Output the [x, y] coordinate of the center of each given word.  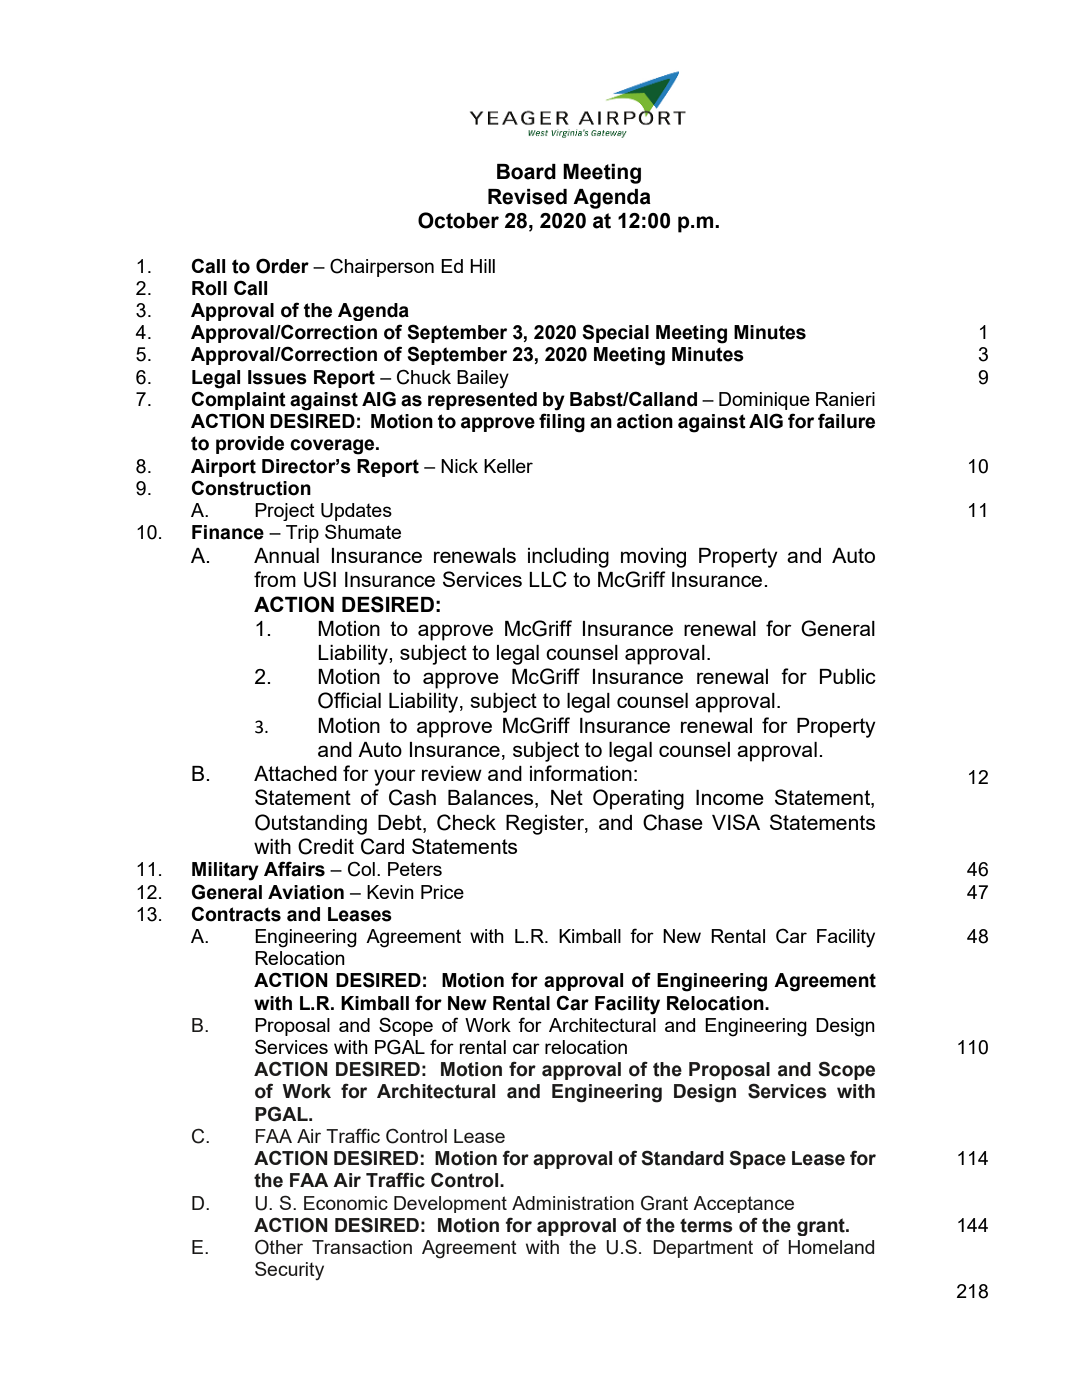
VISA [736, 822]
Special [615, 333]
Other [279, 1247]
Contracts [236, 914]
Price [442, 892]
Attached [295, 773]
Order [282, 266]
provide [250, 445]
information [581, 773]
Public [848, 676]
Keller [508, 466]
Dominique [764, 401]
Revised [527, 197]
